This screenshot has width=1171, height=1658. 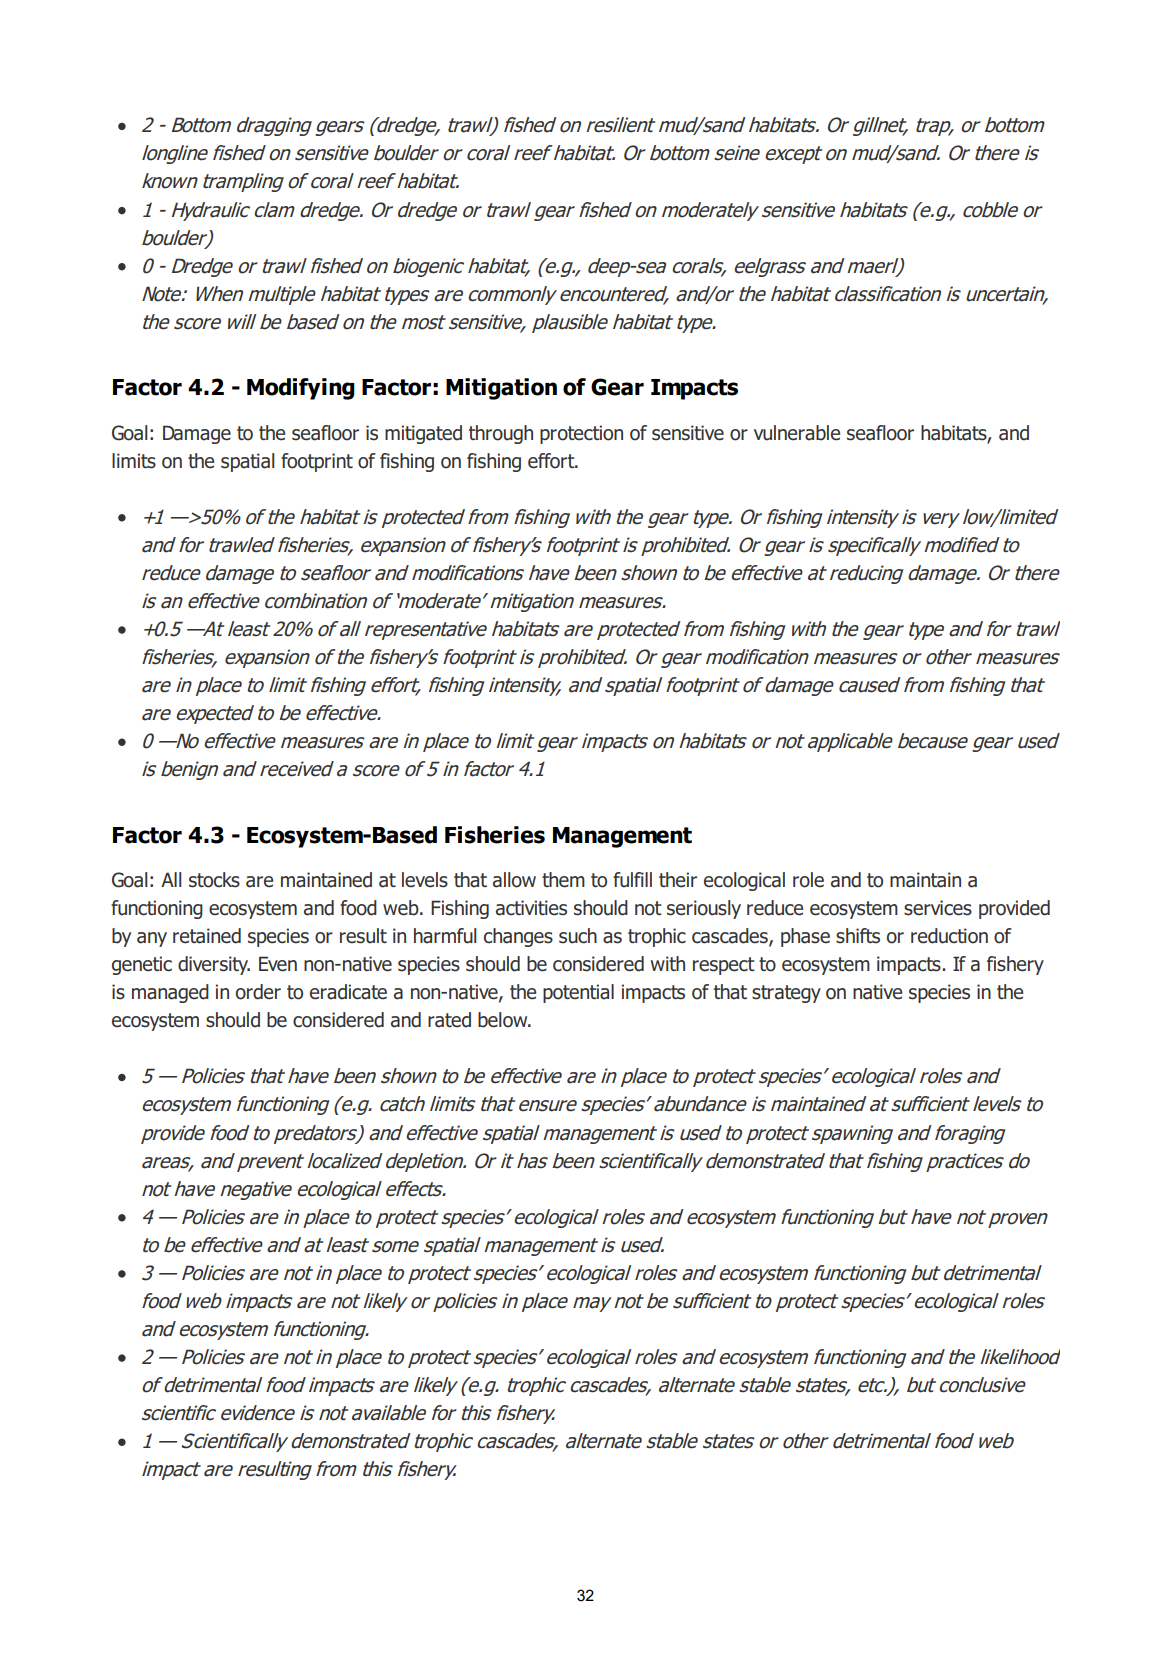 I want to click on vulnerable, so click(x=797, y=433).
